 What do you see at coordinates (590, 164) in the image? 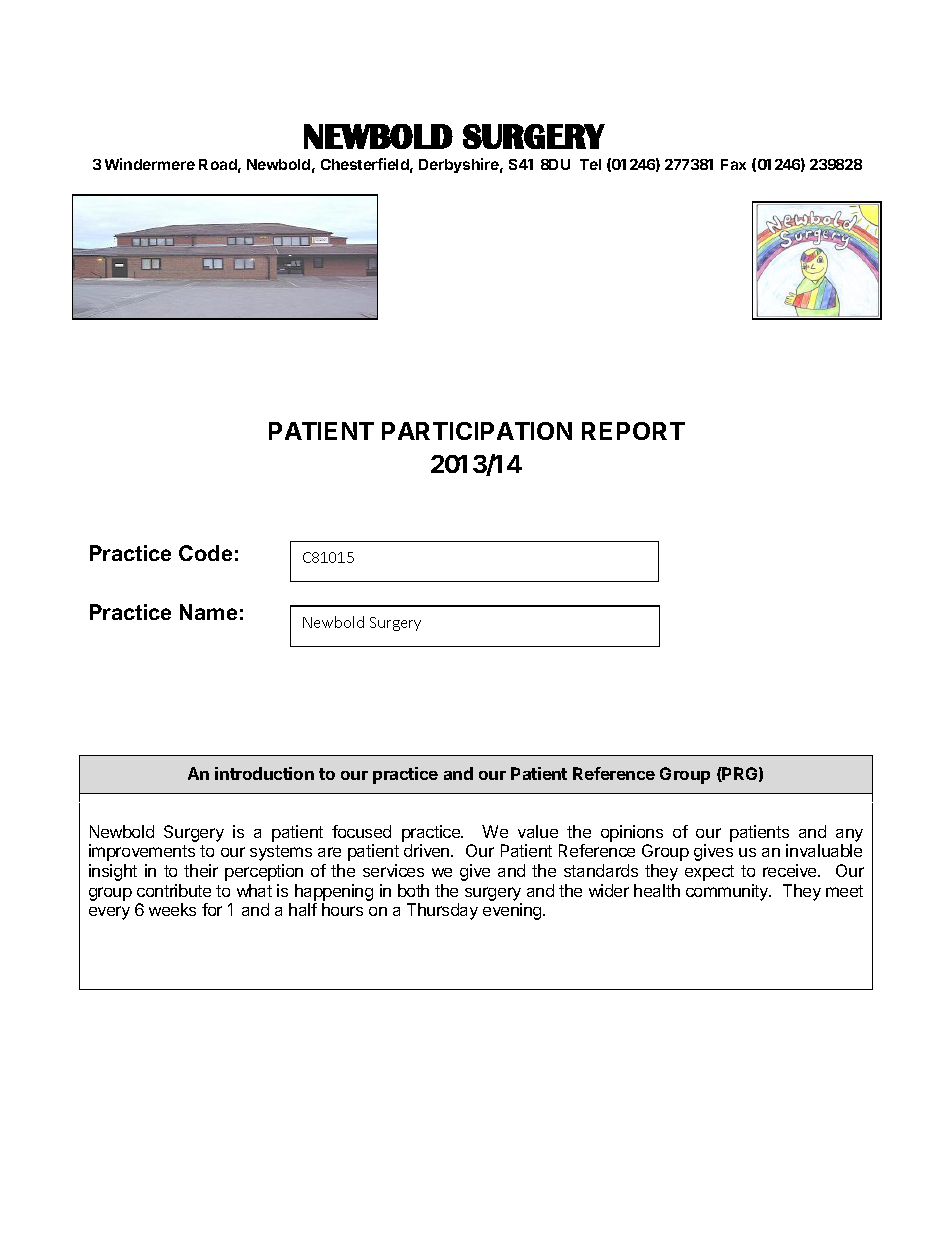
I see `Tel` at bounding box center [590, 164].
